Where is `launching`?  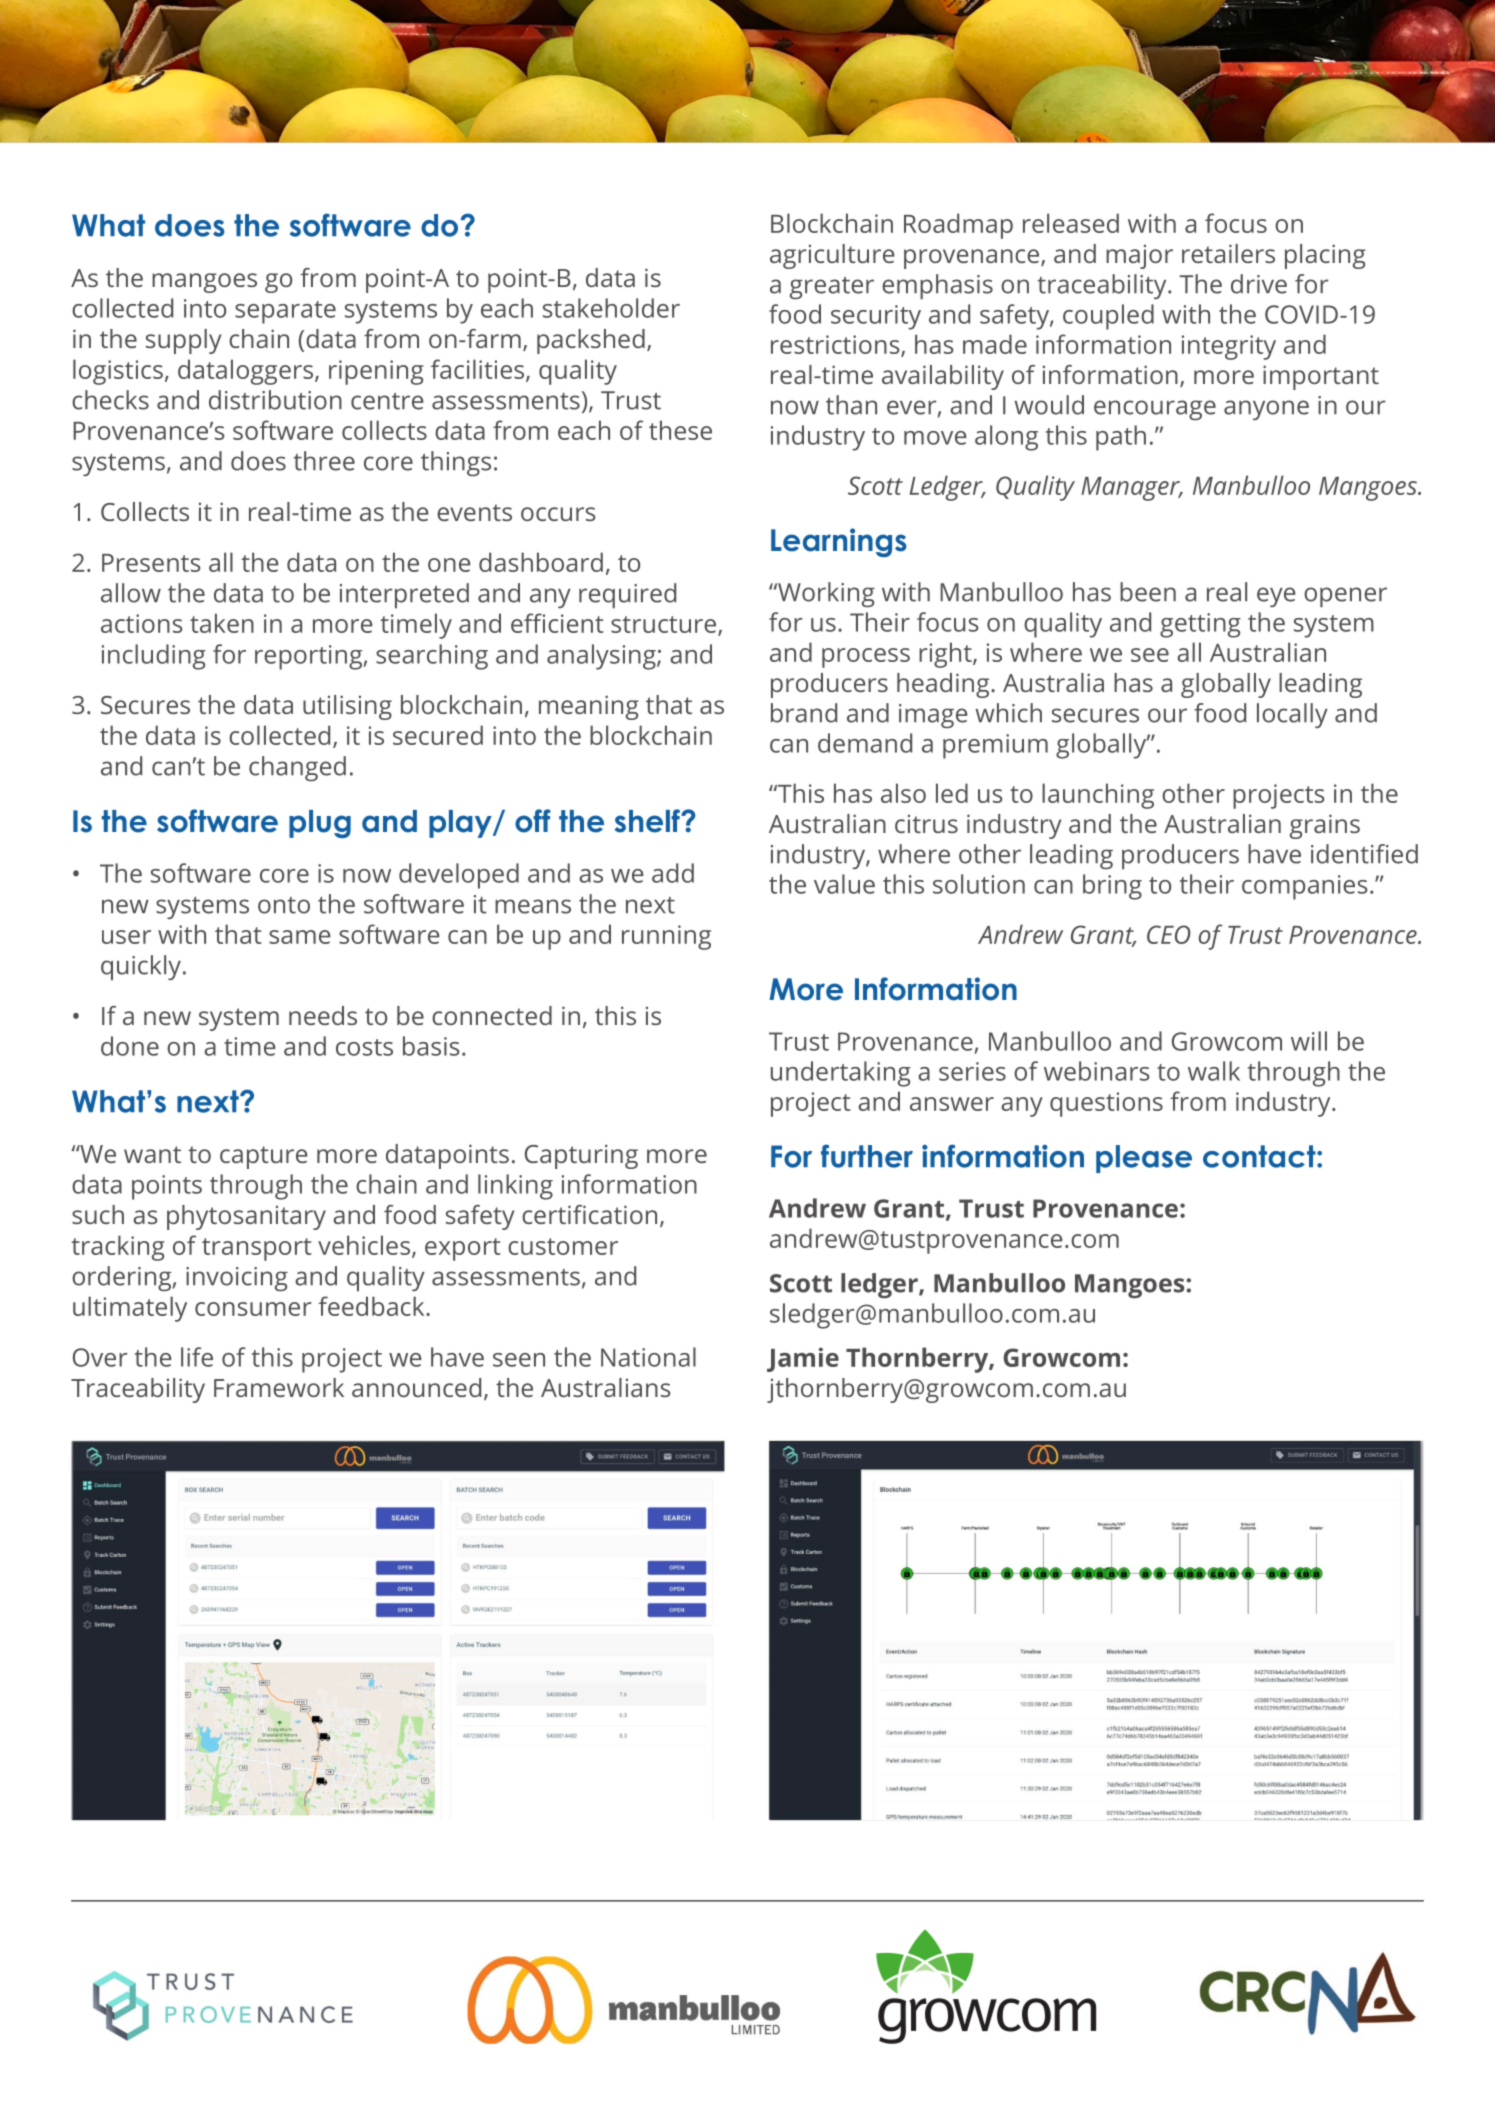 launching is located at coordinates (1098, 796).
